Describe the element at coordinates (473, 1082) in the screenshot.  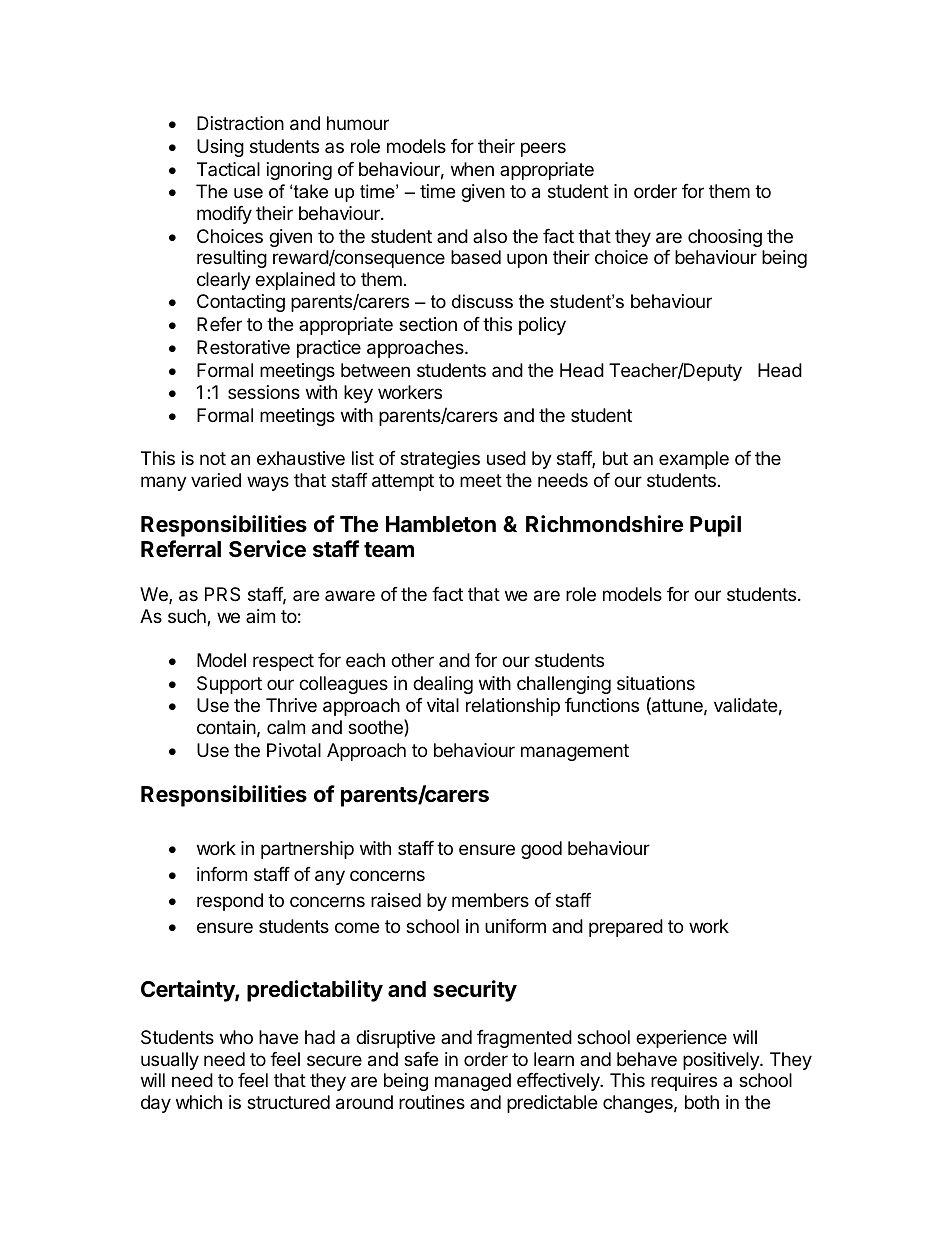
I see `managed` at that location.
